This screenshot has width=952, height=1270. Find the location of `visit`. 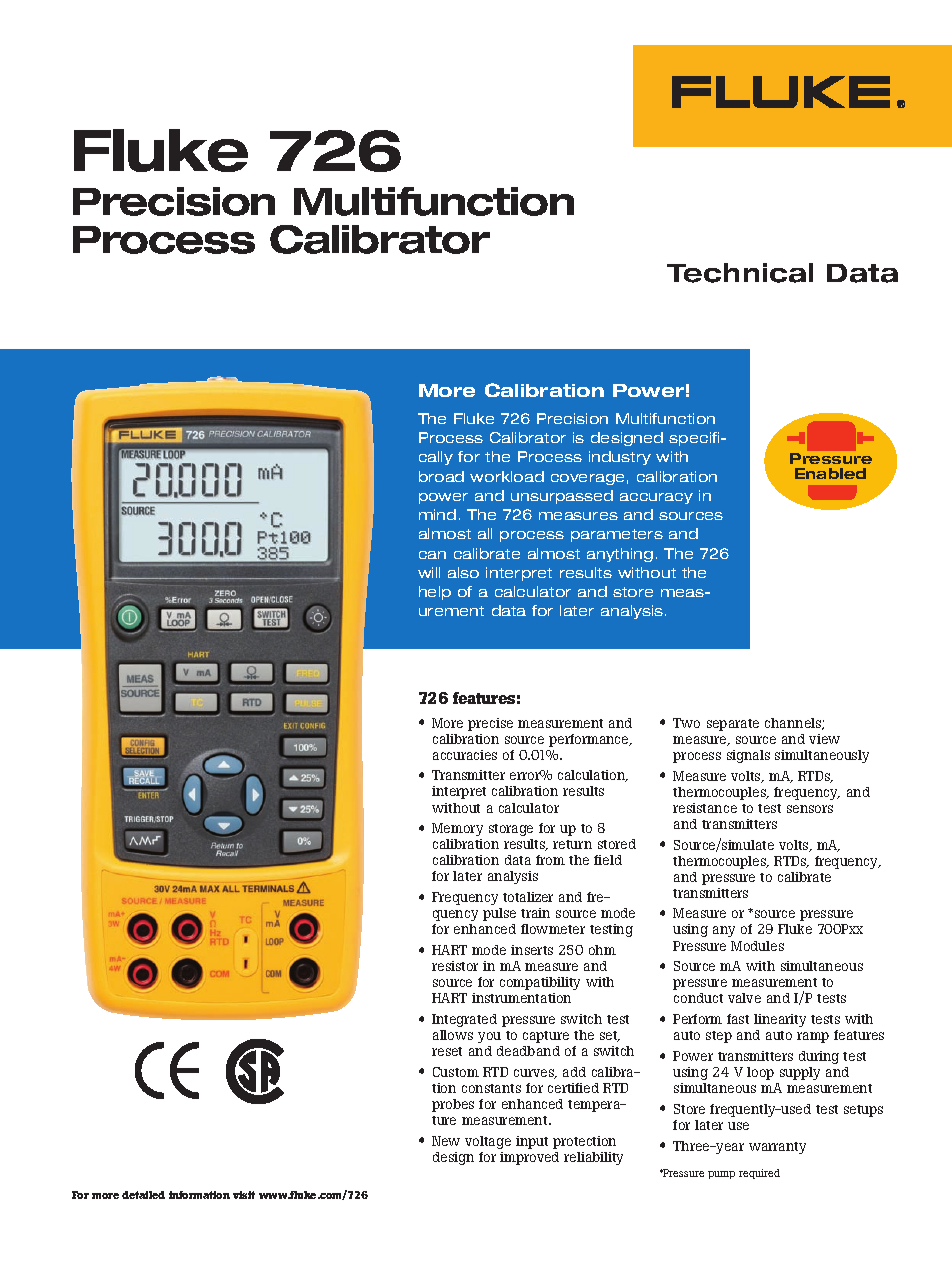

visit is located at coordinates (244, 1195).
